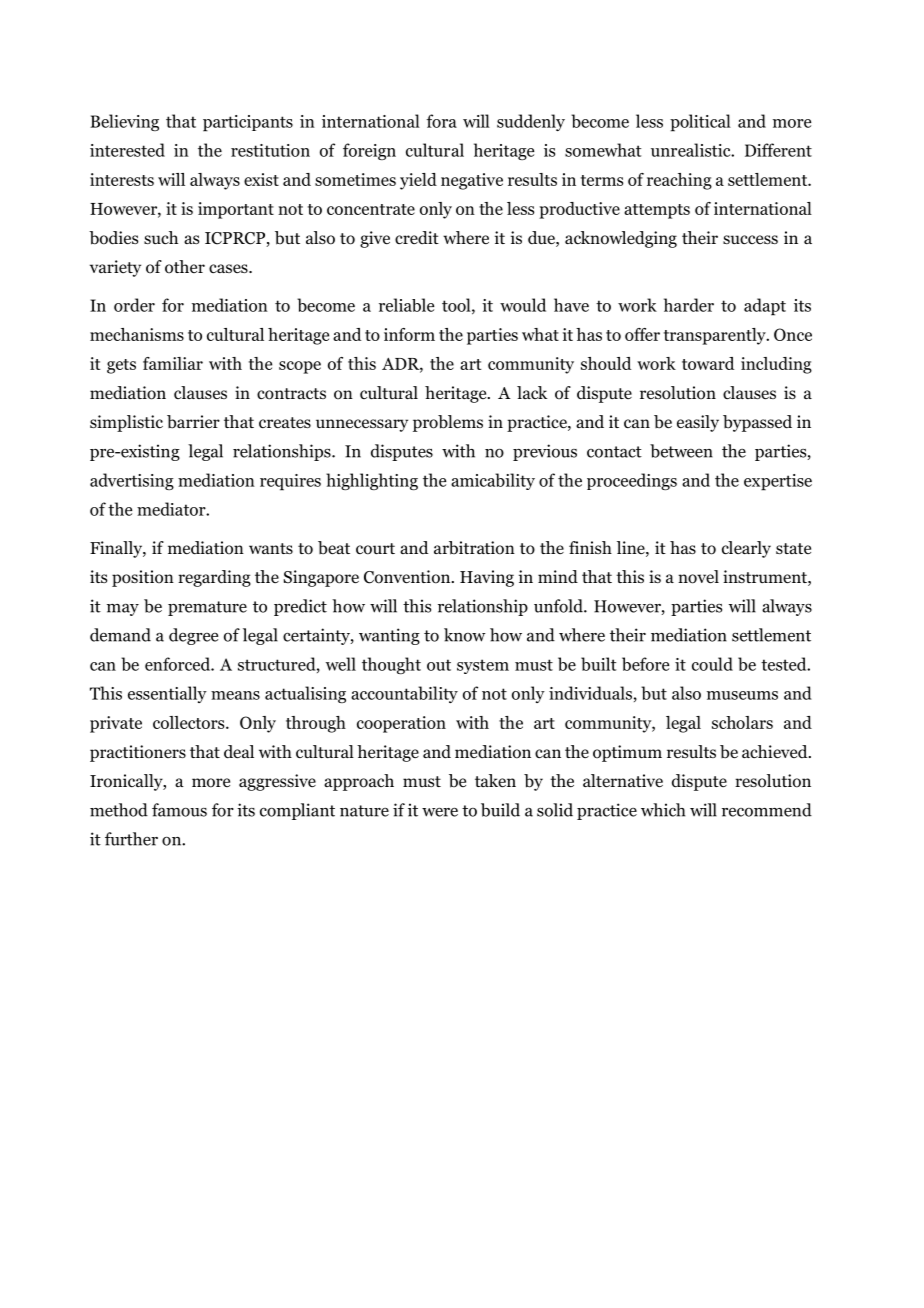 This screenshot has width=924, height=1308. What do you see at coordinates (179, 810) in the screenshot?
I see `famous` at bounding box center [179, 810].
